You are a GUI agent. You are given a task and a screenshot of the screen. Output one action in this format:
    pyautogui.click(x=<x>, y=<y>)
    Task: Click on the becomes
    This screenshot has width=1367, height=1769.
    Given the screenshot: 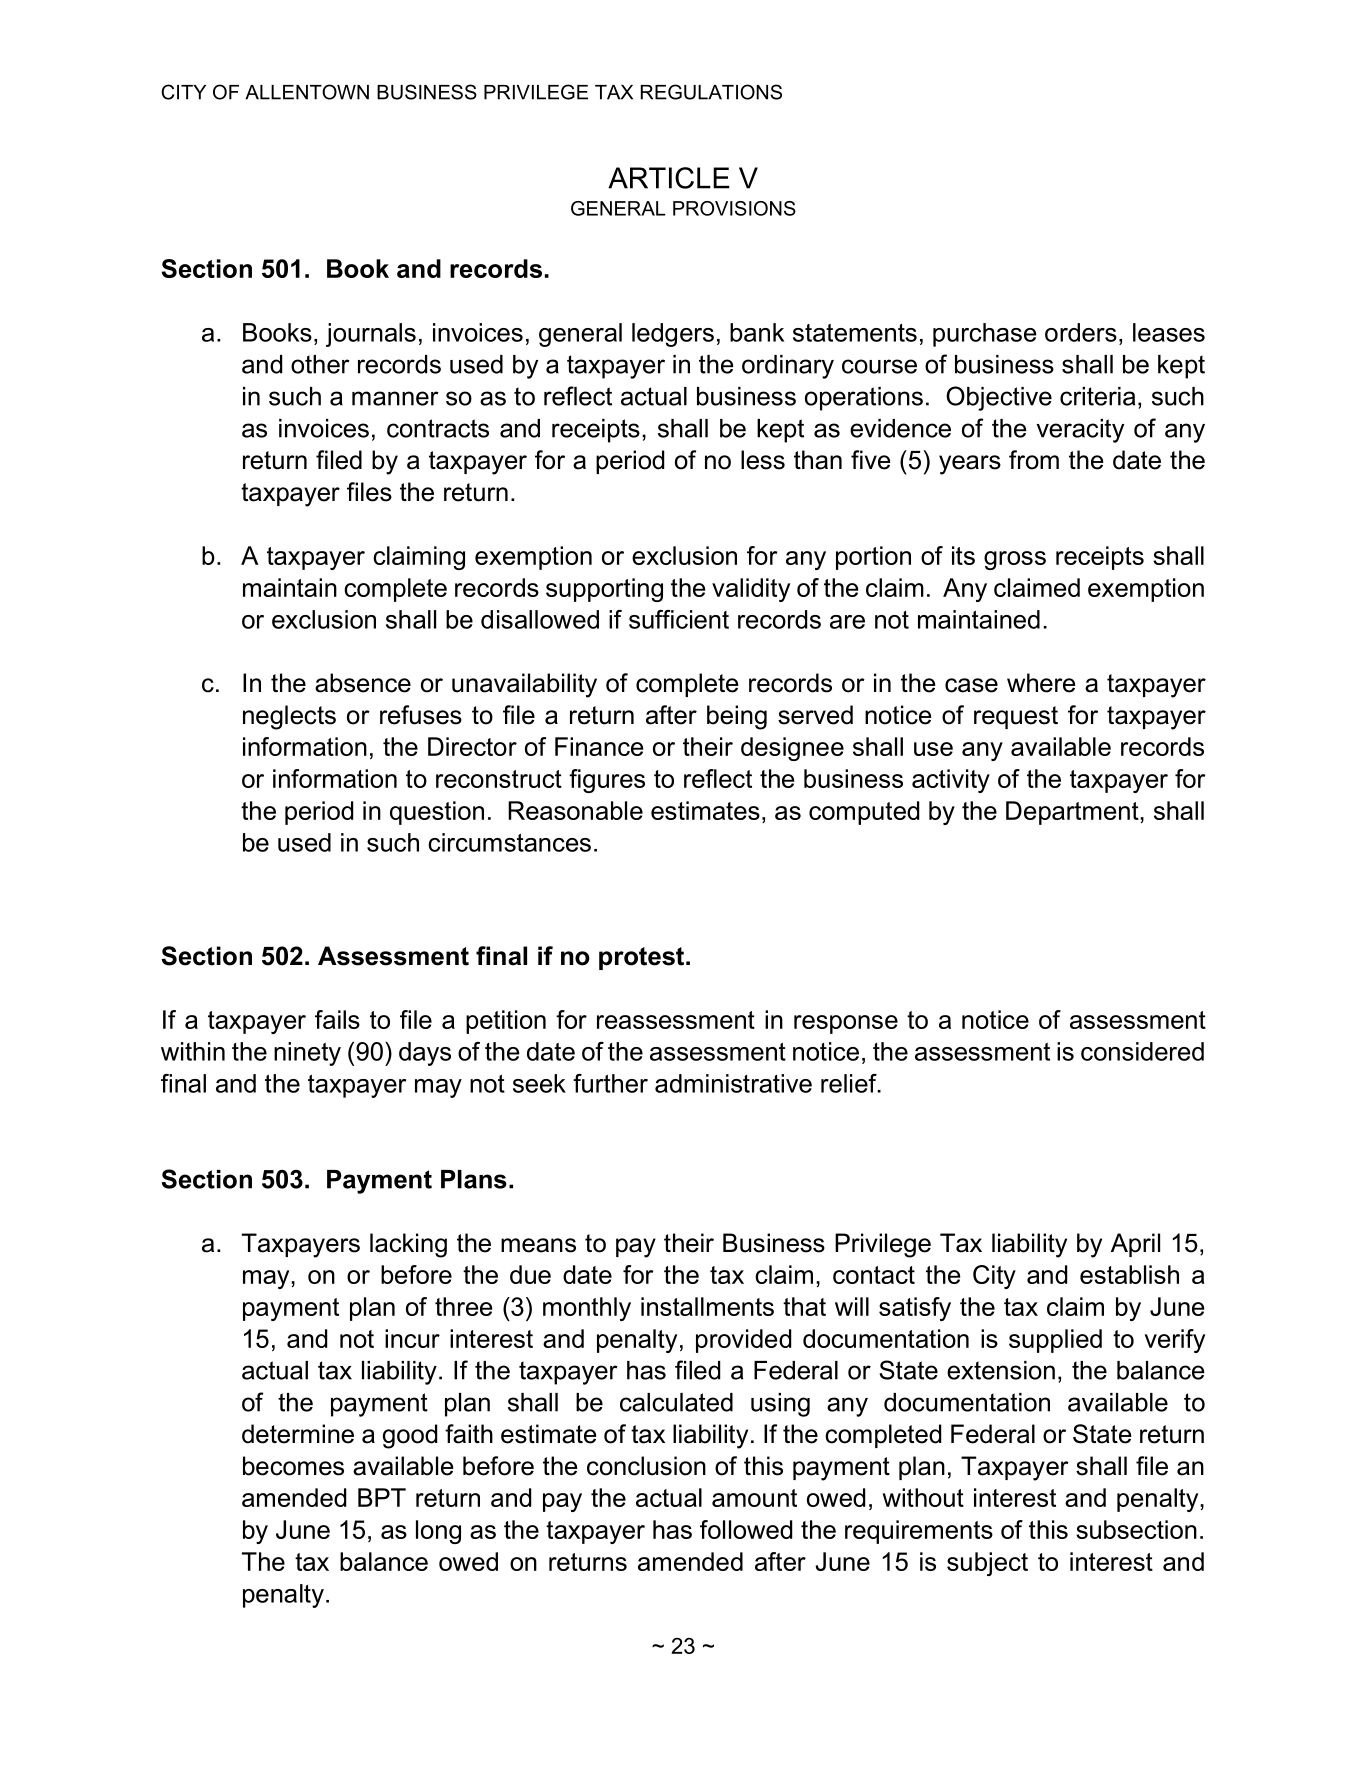 What is the action you would take?
    pyautogui.click(x=293, y=1466)
